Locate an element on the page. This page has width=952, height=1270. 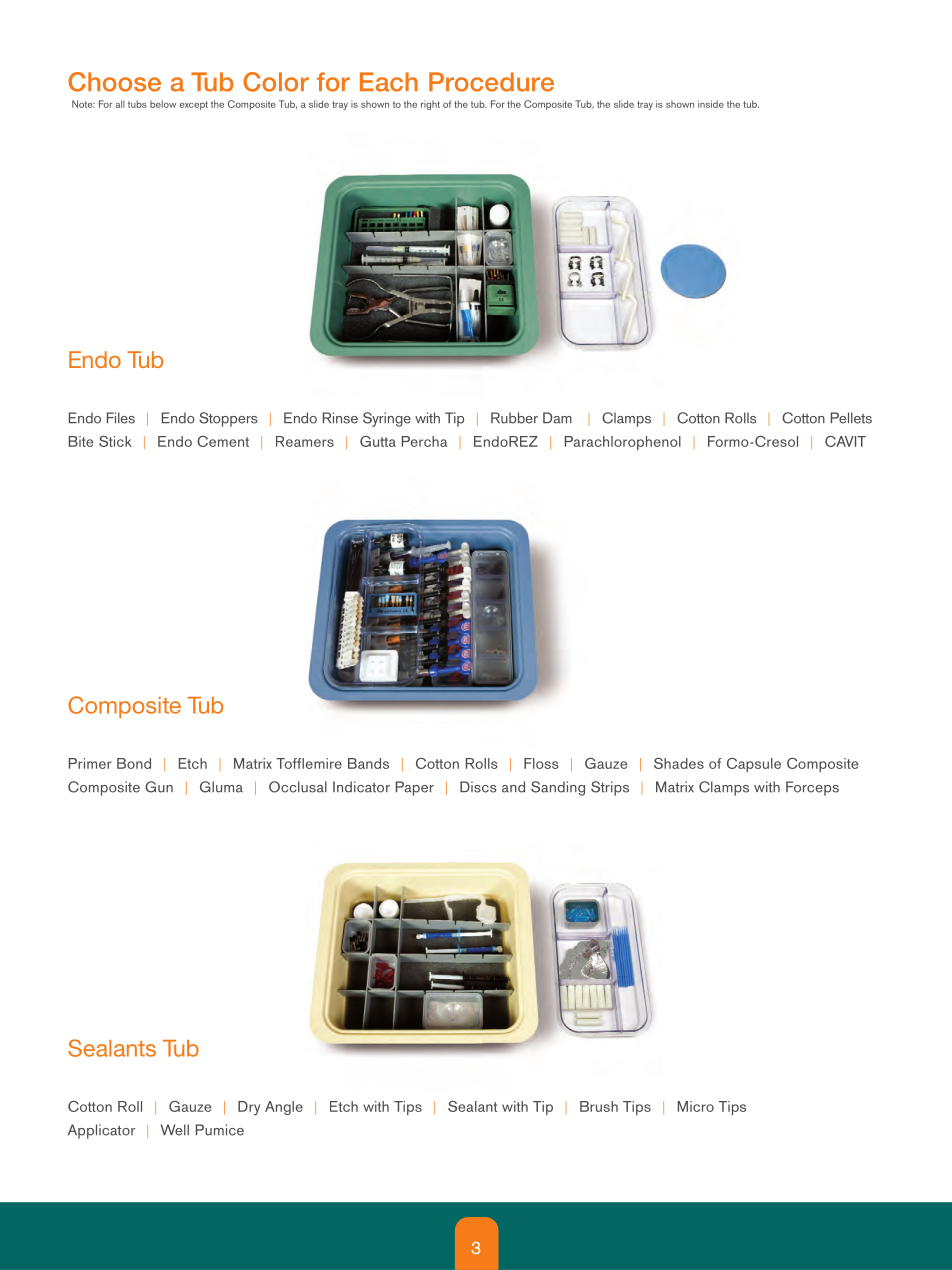
Brush is located at coordinates (599, 1106).
